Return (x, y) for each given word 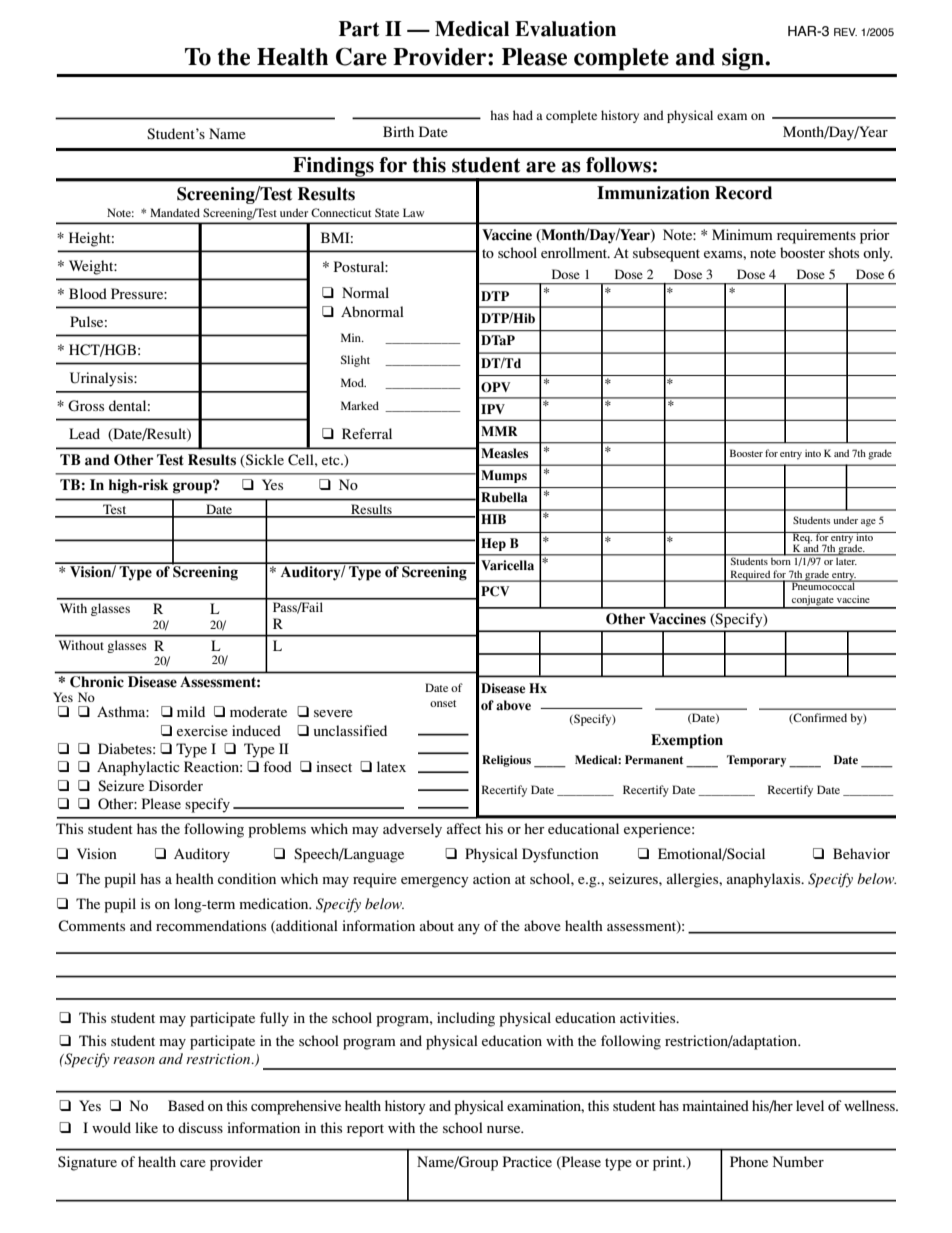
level (810, 1105)
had (523, 115)
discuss (200, 1127)
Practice (527, 1161)
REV (845, 32)
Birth (398, 131)
